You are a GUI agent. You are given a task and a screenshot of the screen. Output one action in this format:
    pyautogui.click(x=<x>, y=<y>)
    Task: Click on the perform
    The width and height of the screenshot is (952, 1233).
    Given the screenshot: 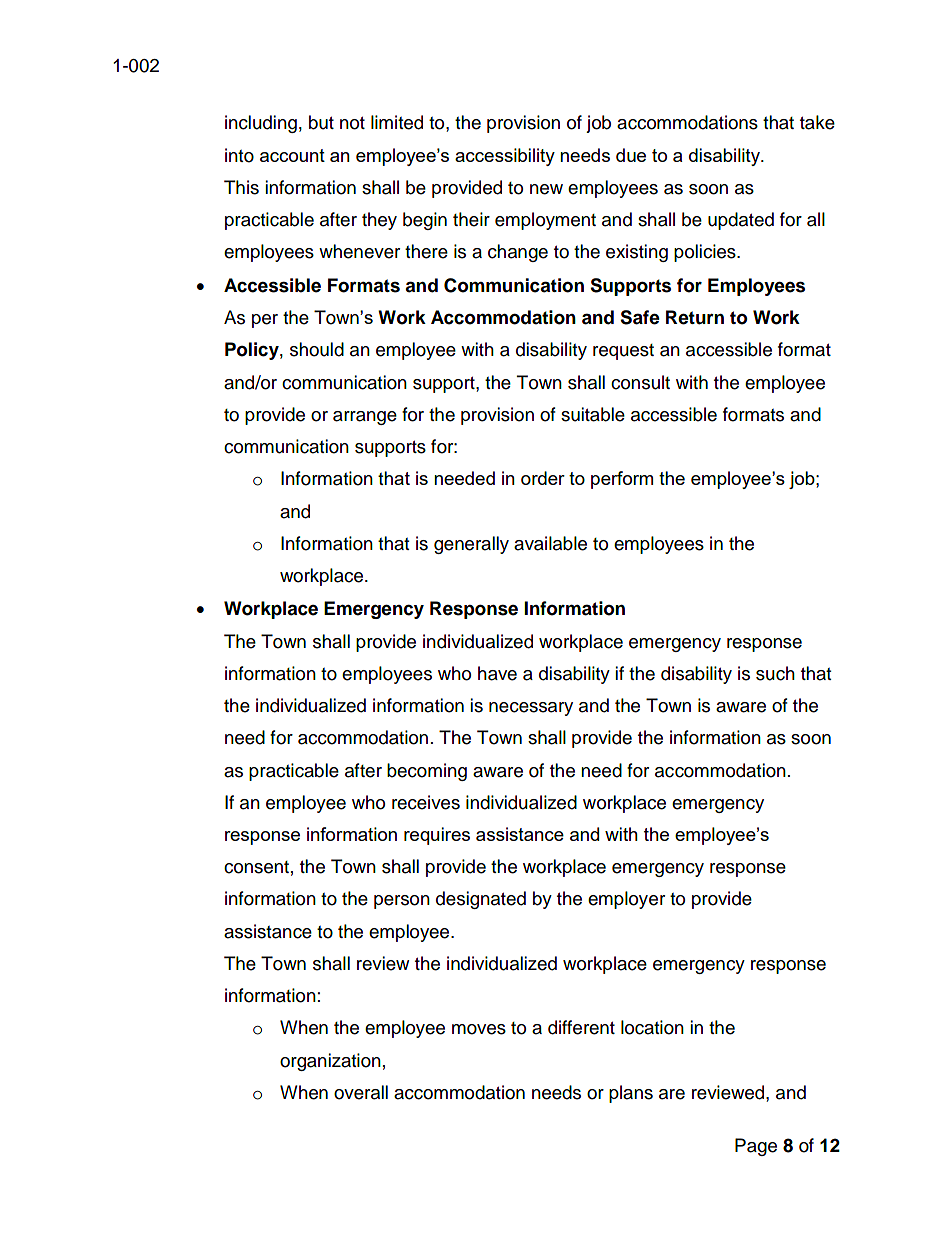 What is the action you would take?
    pyautogui.click(x=622, y=480)
